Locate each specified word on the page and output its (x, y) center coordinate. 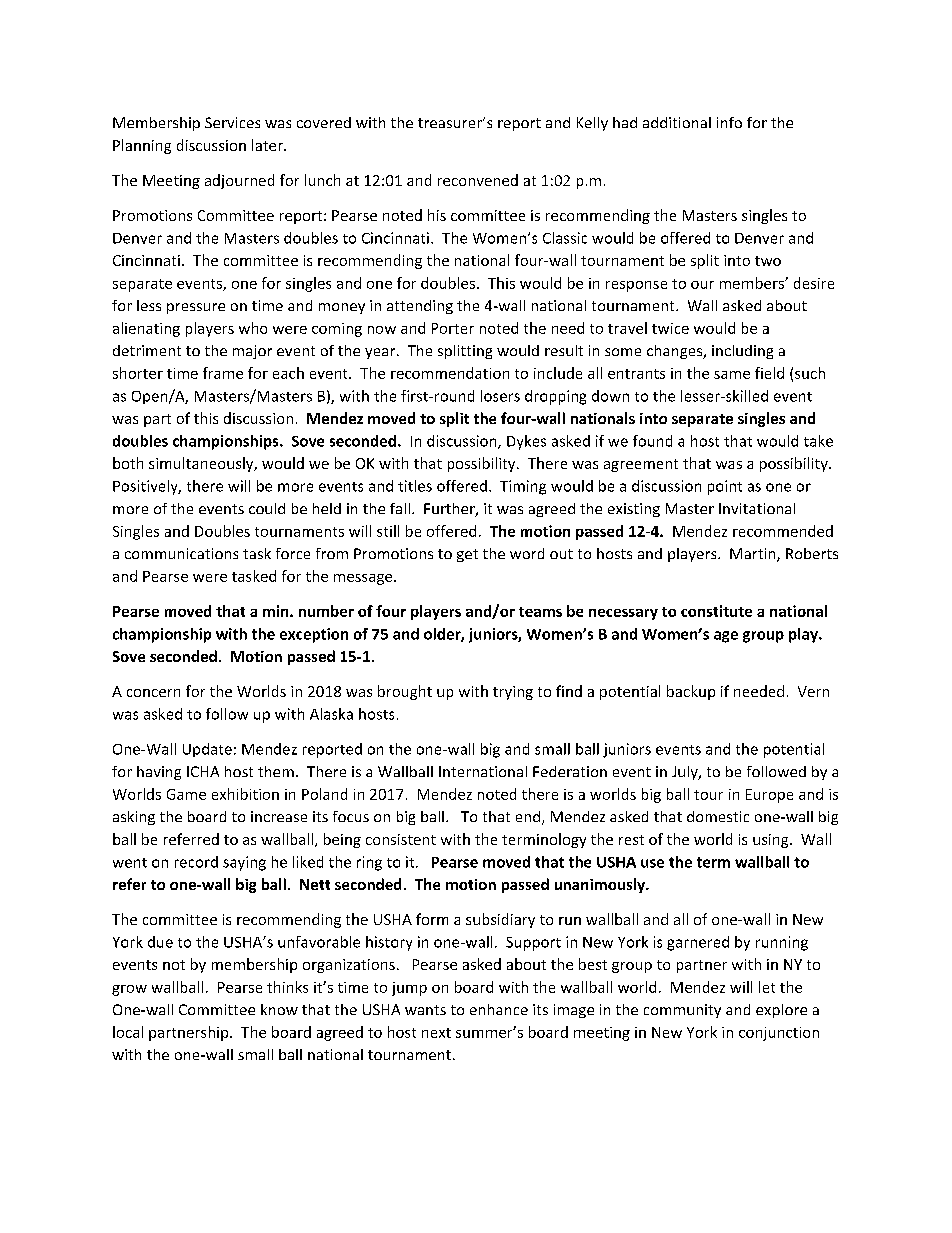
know (279, 1009)
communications (181, 553)
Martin (754, 555)
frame (223, 373)
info (729, 122)
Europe (769, 796)
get (467, 555)
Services (232, 122)
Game (186, 794)
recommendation (450, 373)
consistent (401, 839)
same (732, 375)
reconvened (478, 180)
